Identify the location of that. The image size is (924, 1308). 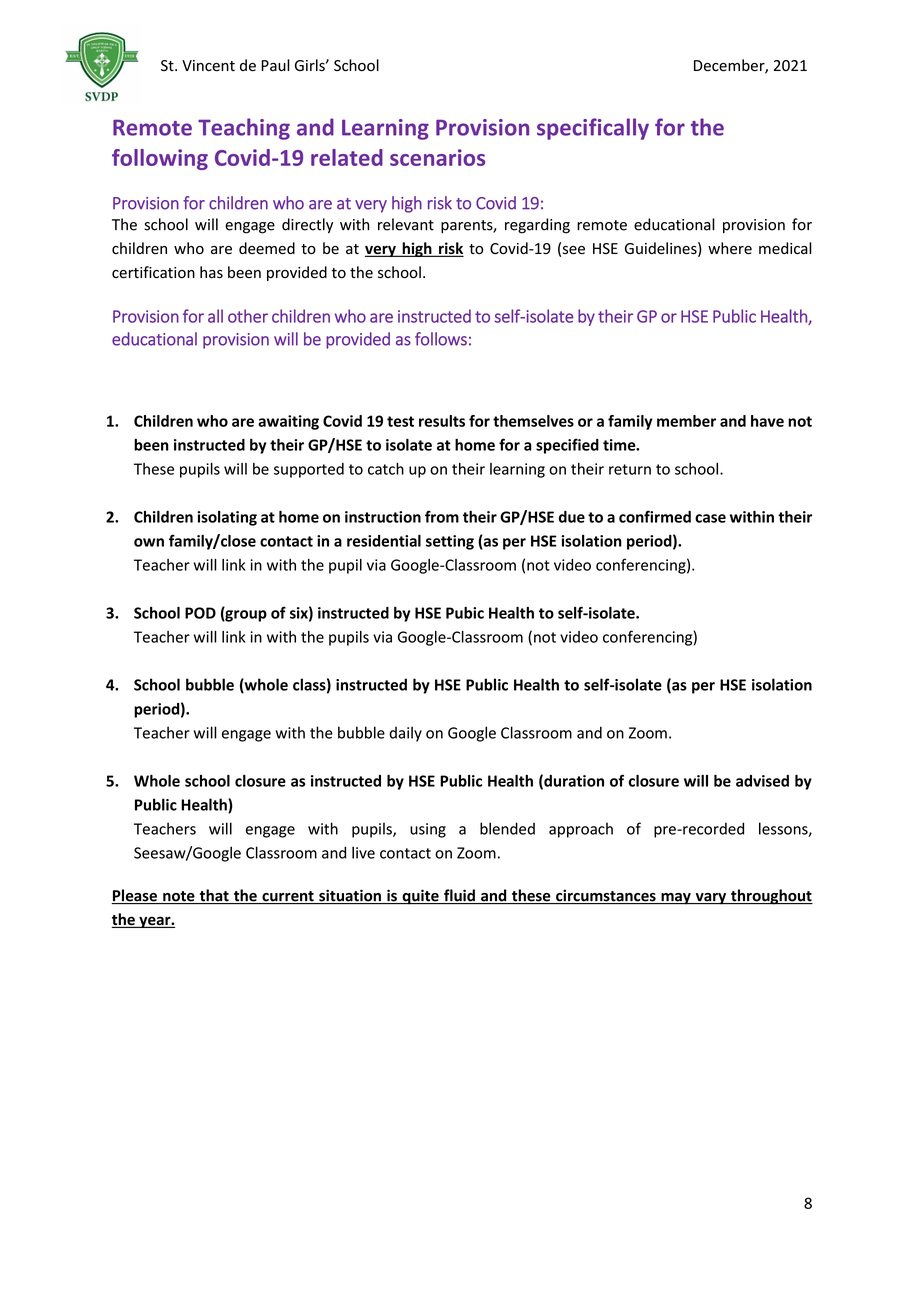
(214, 896).
